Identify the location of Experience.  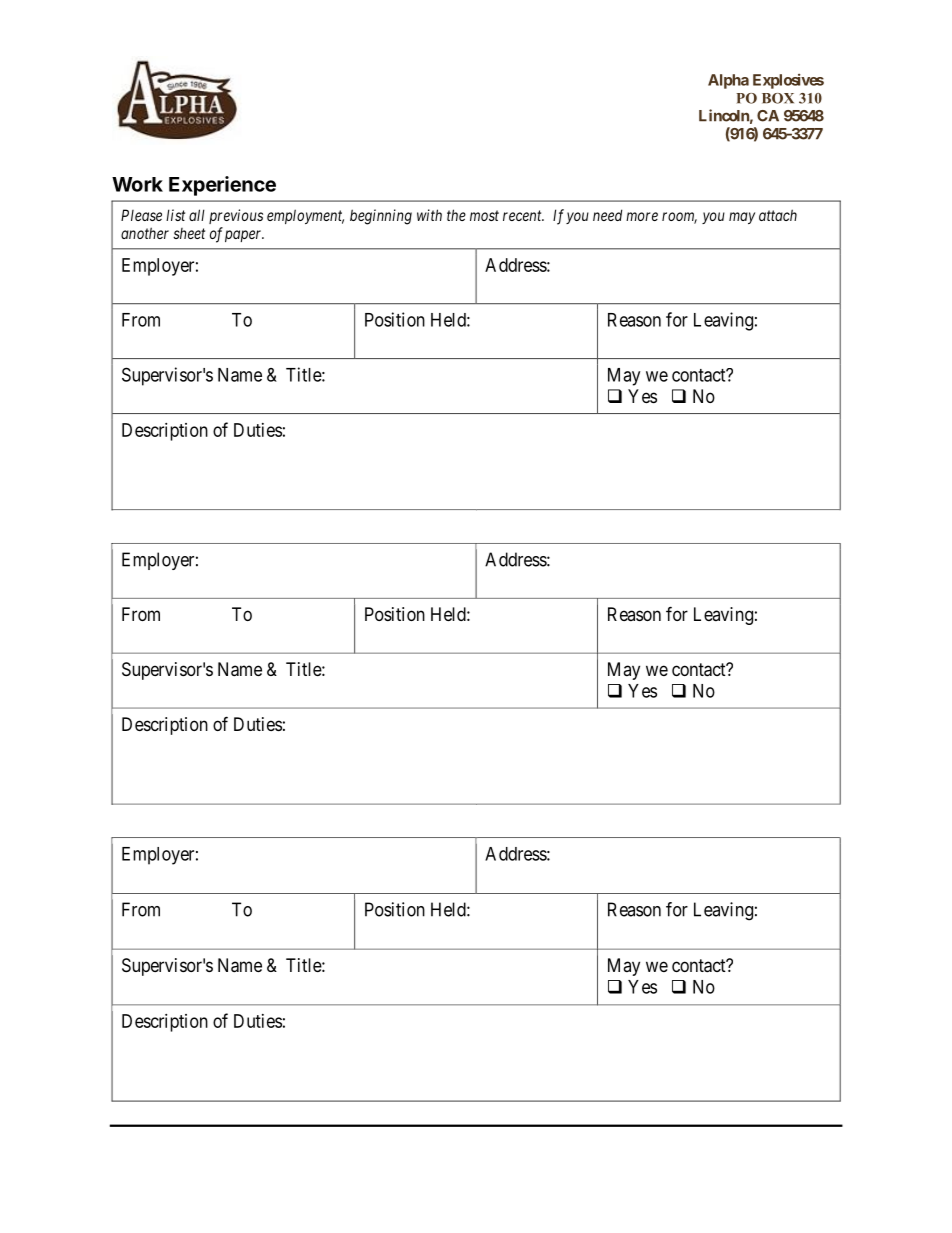
(222, 186).
